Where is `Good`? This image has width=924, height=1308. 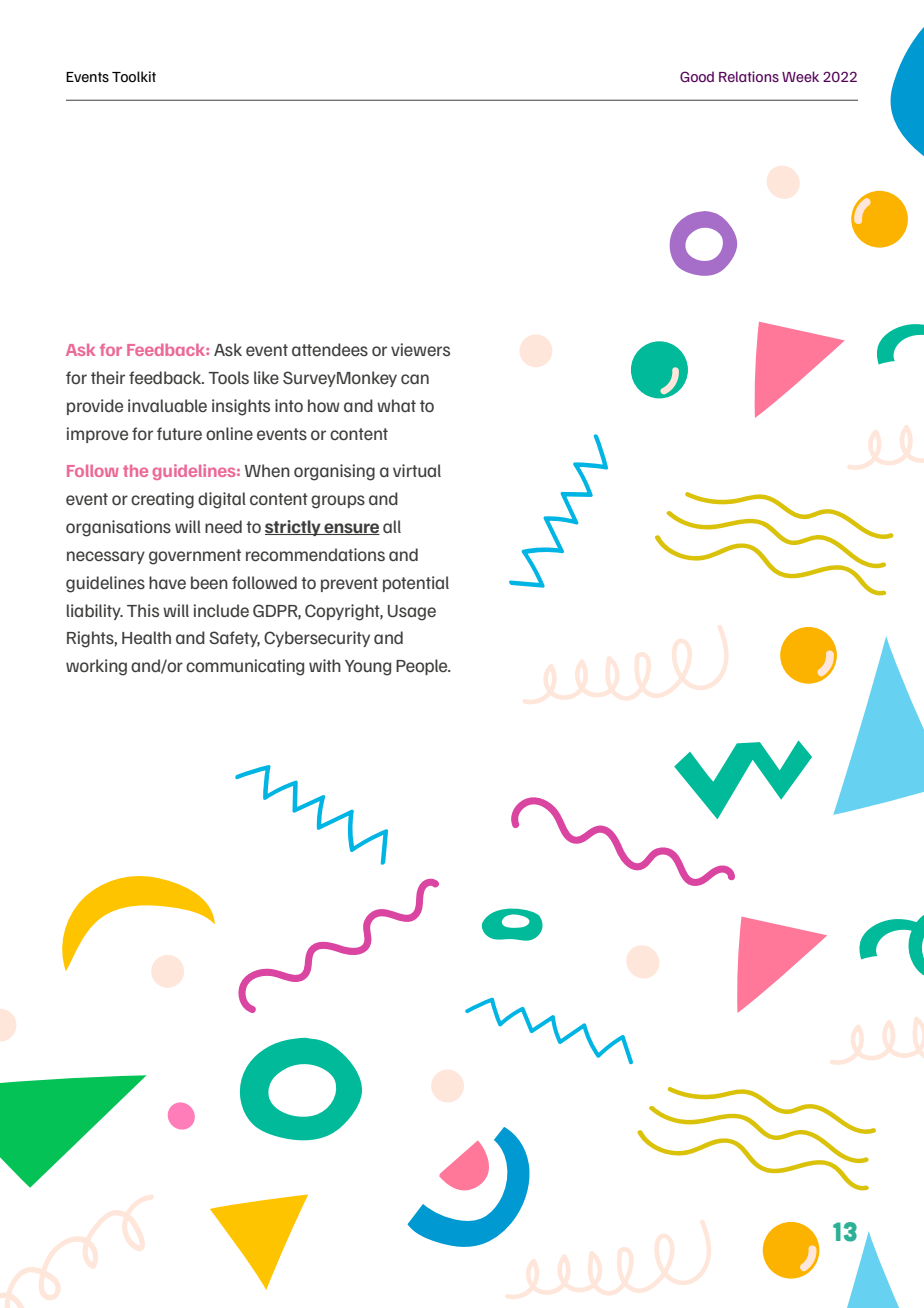
Good is located at coordinates (697, 76).
